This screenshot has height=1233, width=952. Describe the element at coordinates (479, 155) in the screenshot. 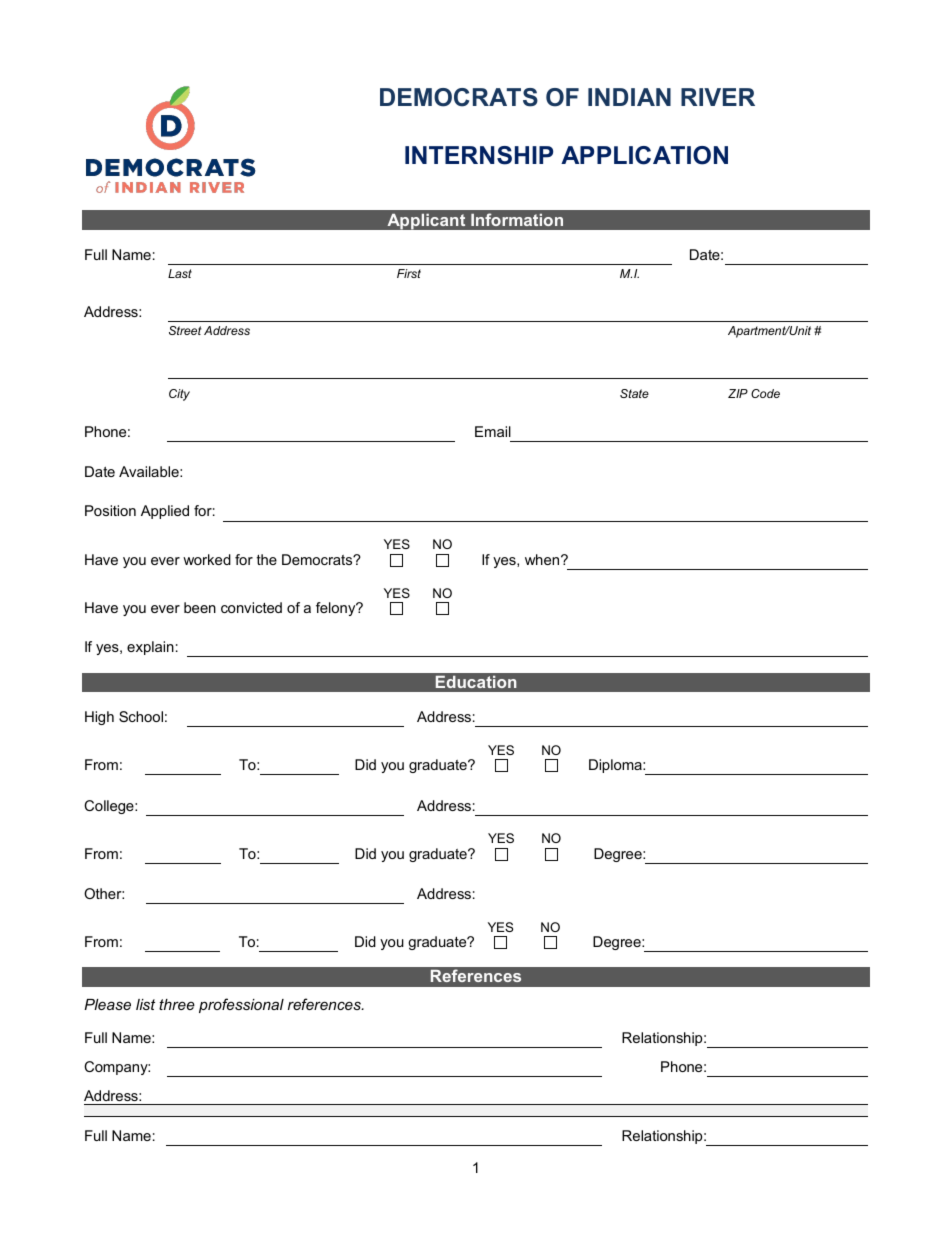

I see `INTERNSHIP` at that location.
